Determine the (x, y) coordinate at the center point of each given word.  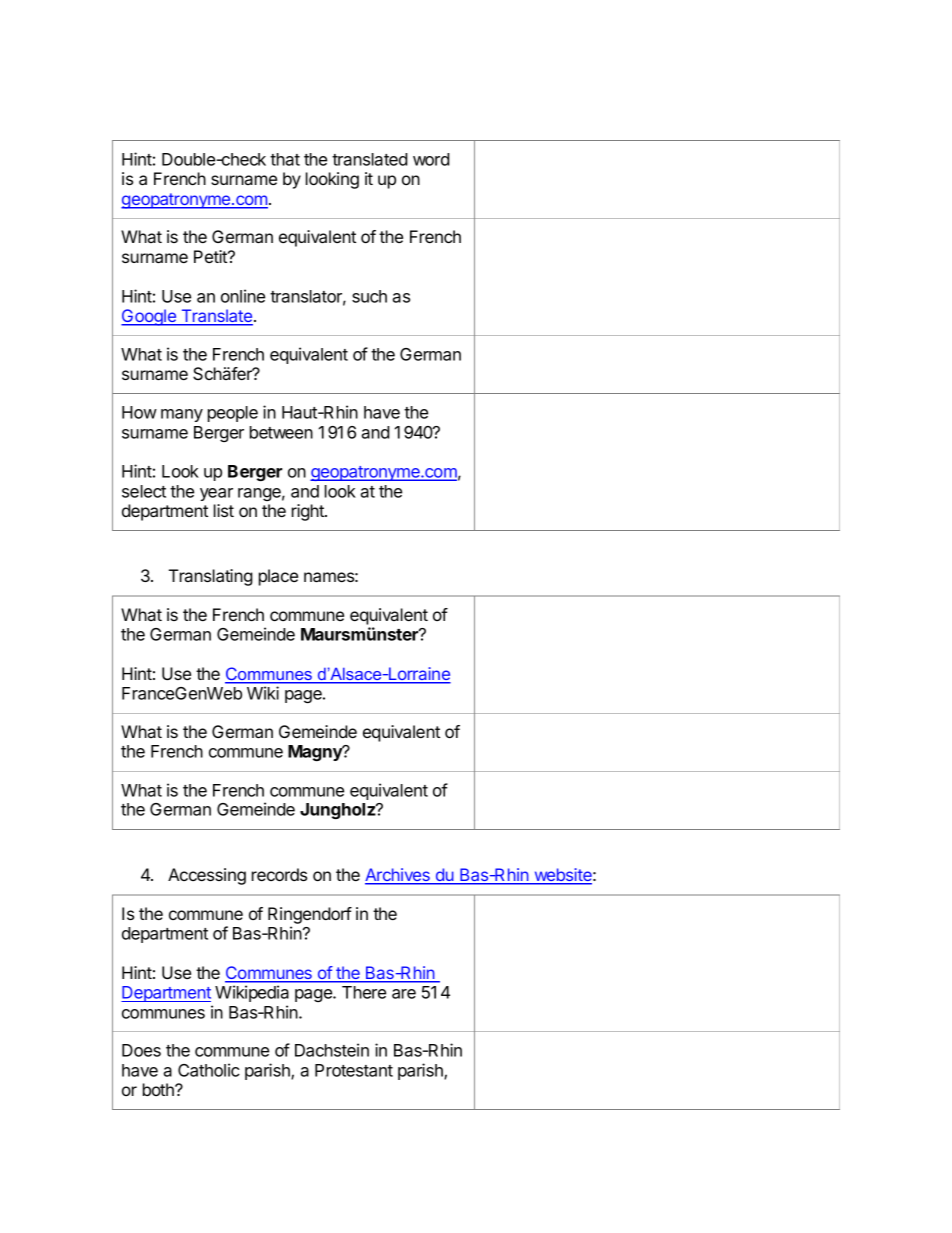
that (285, 159)
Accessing (207, 876)
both (159, 1089)
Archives (398, 876)
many (182, 415)
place (278, 577)
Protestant (354, 1070)
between (281, 432)
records (279, 874)
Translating (211, 577)
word (431, 159)
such (369, 296)
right (309, 512)
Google (149, 317)
